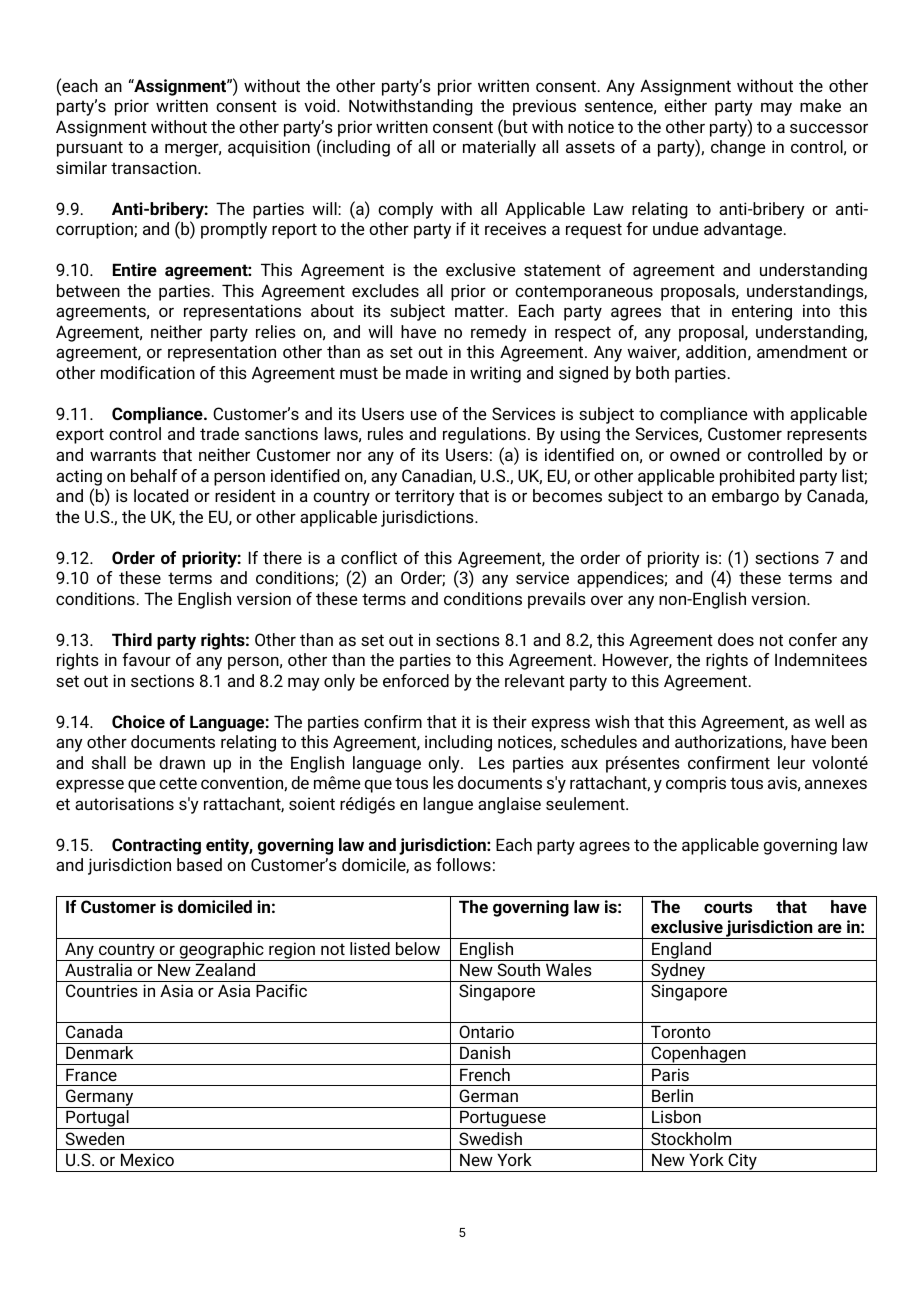  Describe the element at coordinates (147, 1159) in the document. I see `Mexico` at that location.
